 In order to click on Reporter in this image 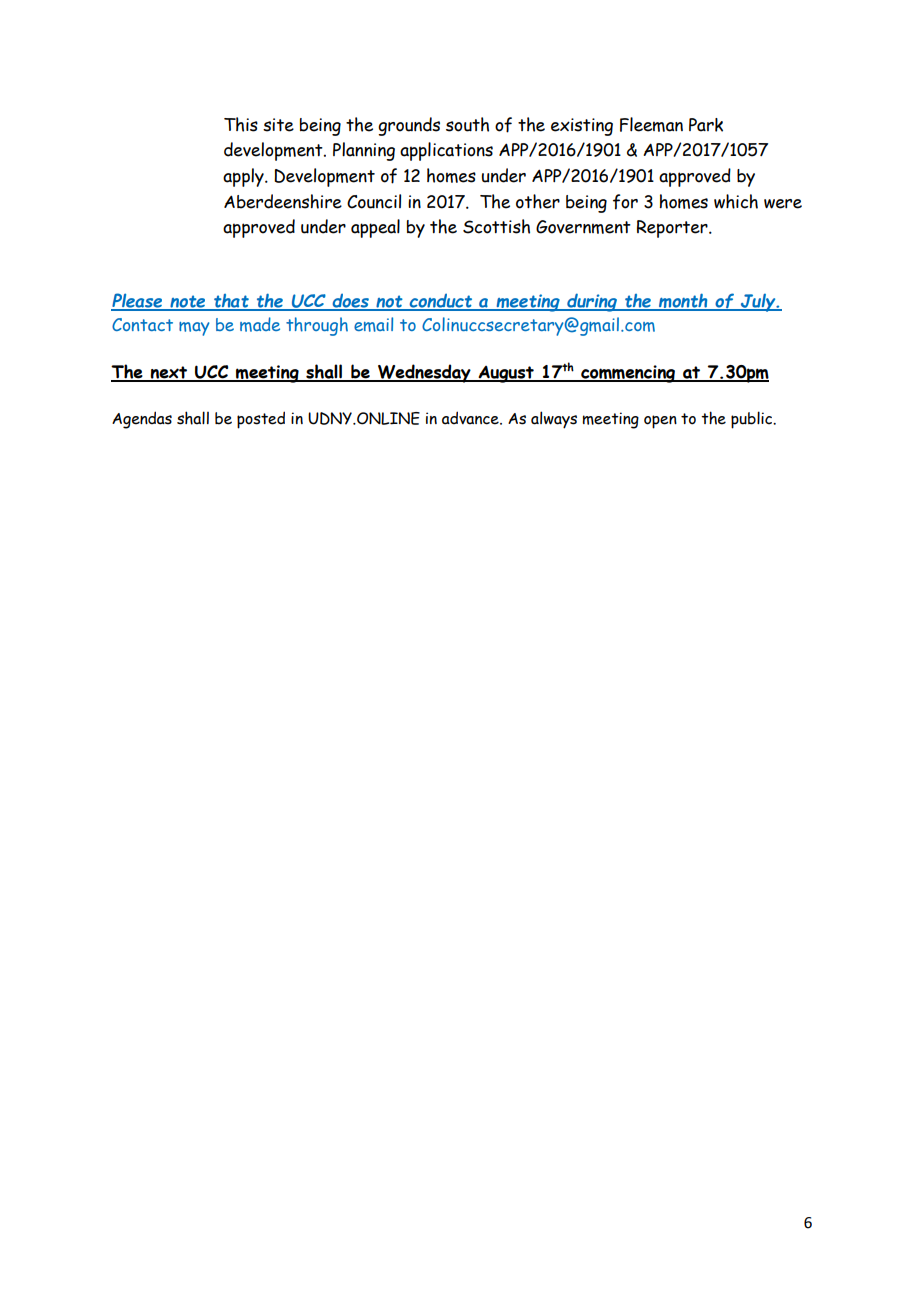, I will do `click(673, 229)`.
